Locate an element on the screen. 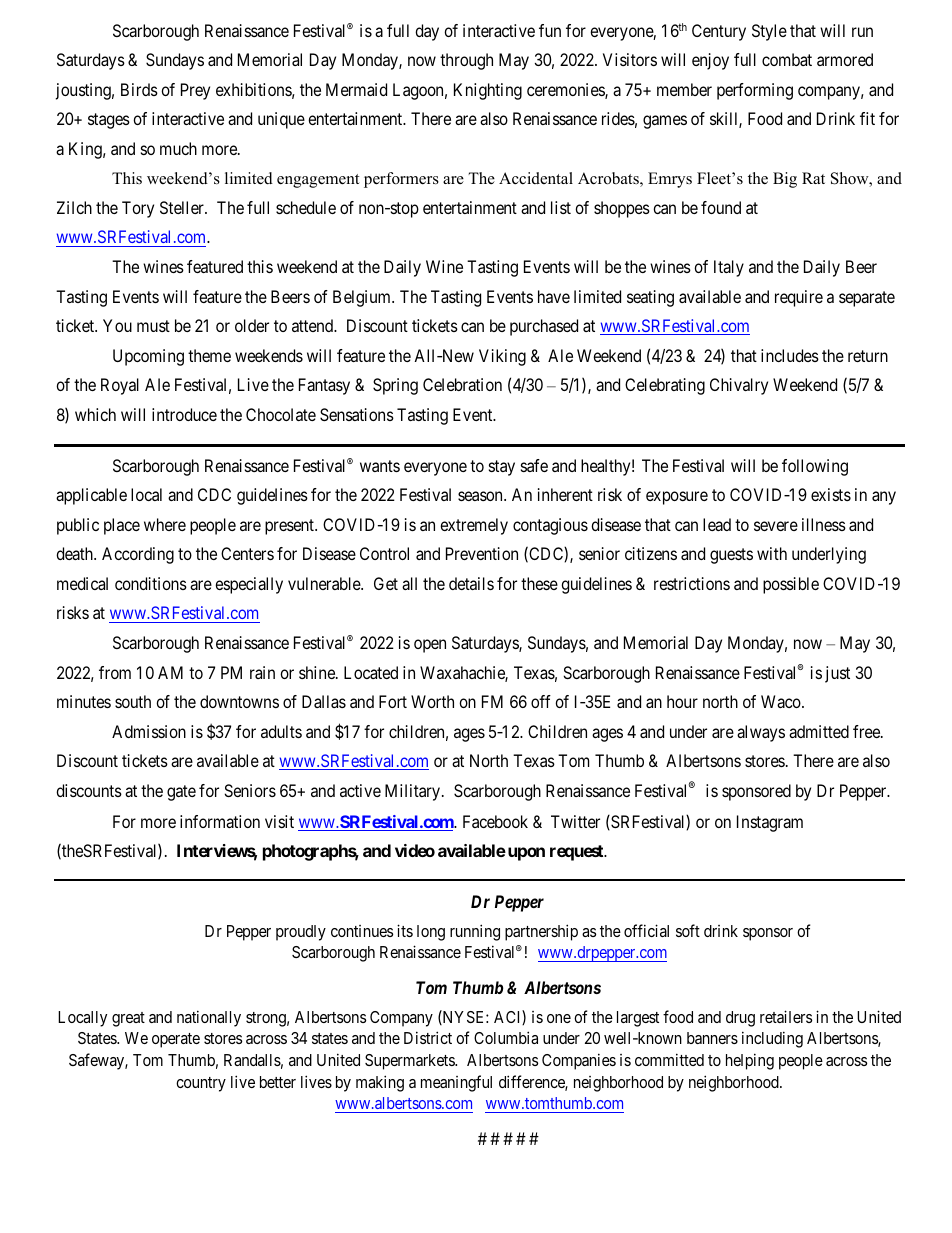  operate is located at coordinates (176, 1040).
